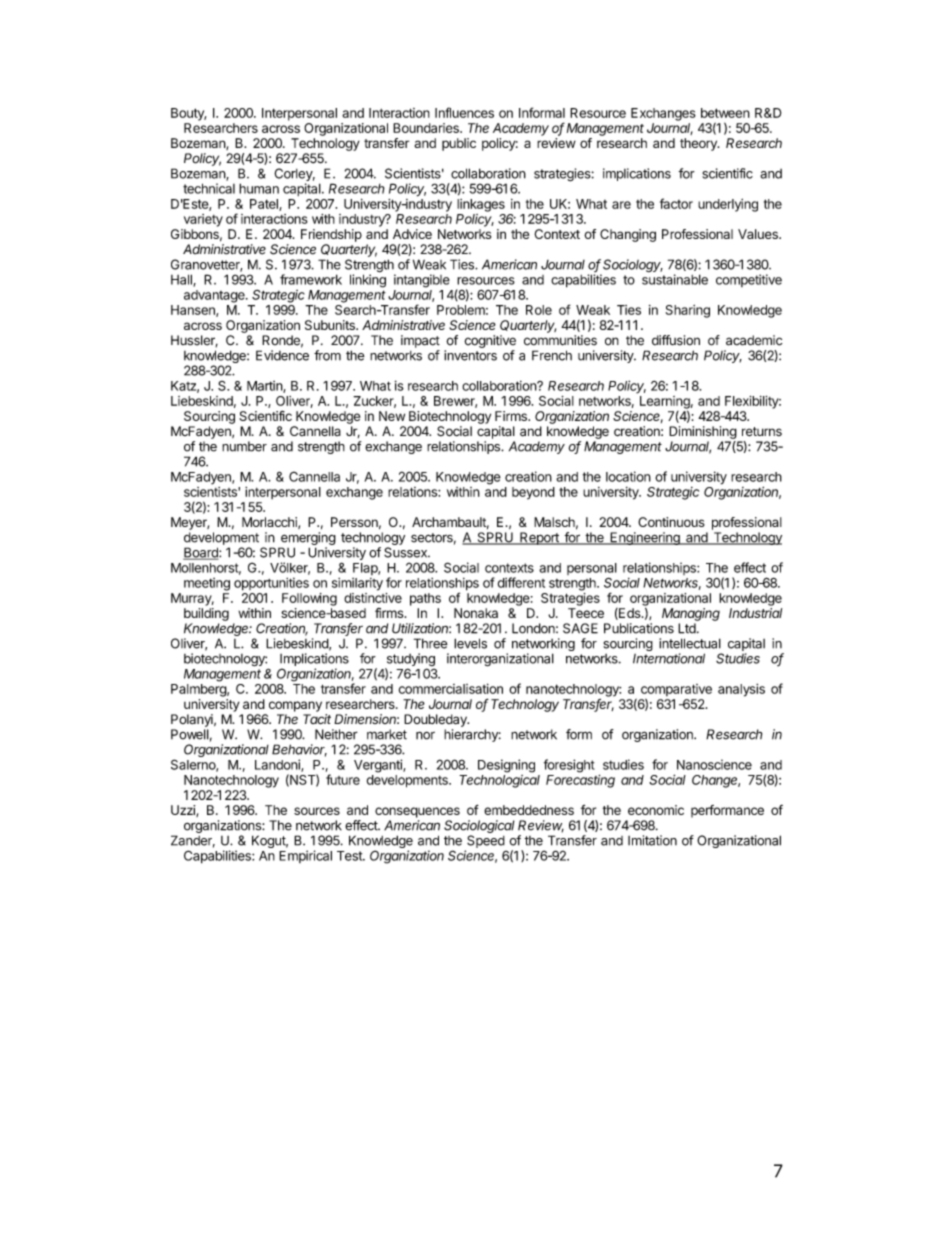 The height and width of the image is (1233, 952). Describe the element at coordinates (305, 856) in the image. I see `Empirical` at that location.
